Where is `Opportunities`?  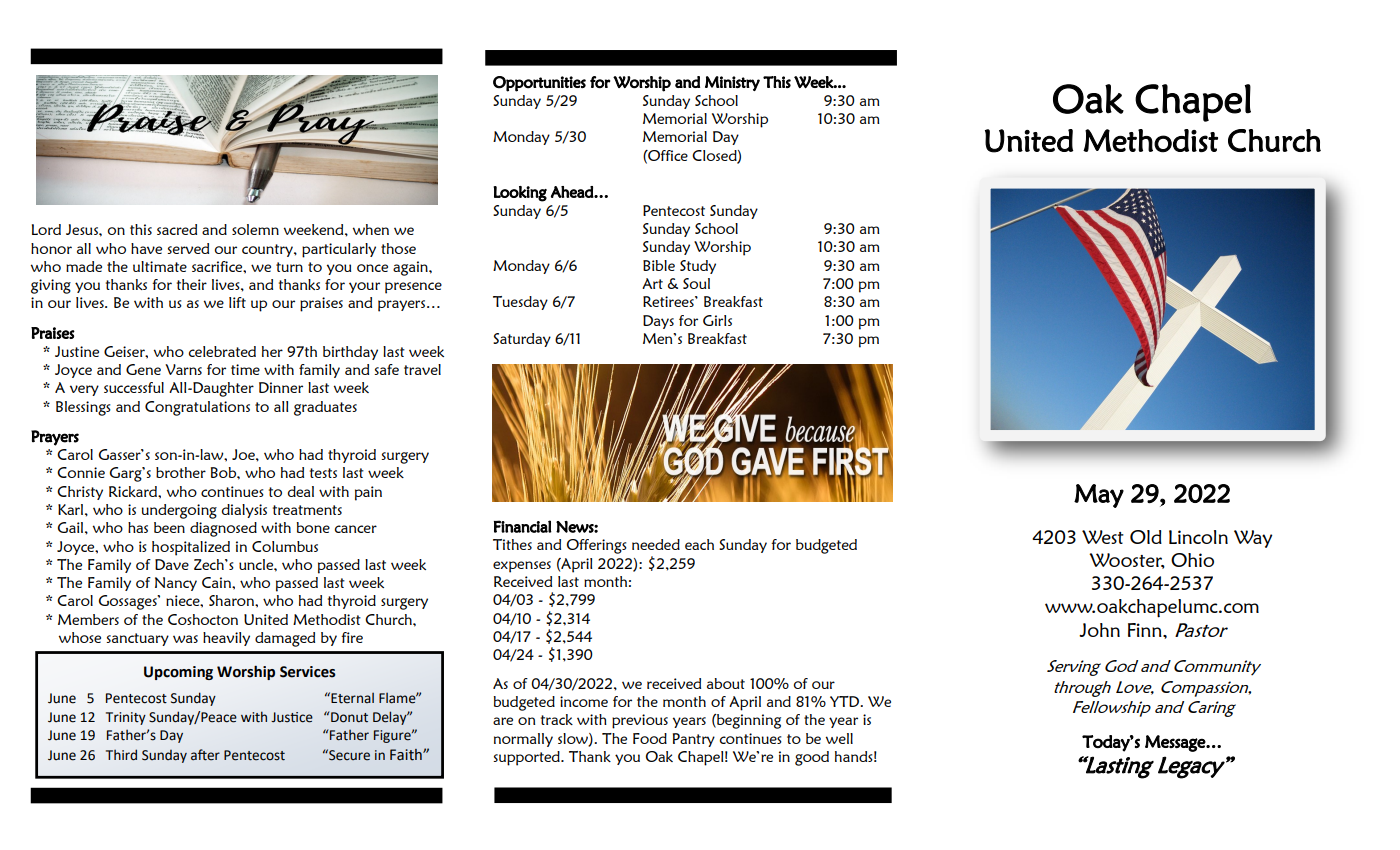
Opportunities is located at coordinates (539, 84).
